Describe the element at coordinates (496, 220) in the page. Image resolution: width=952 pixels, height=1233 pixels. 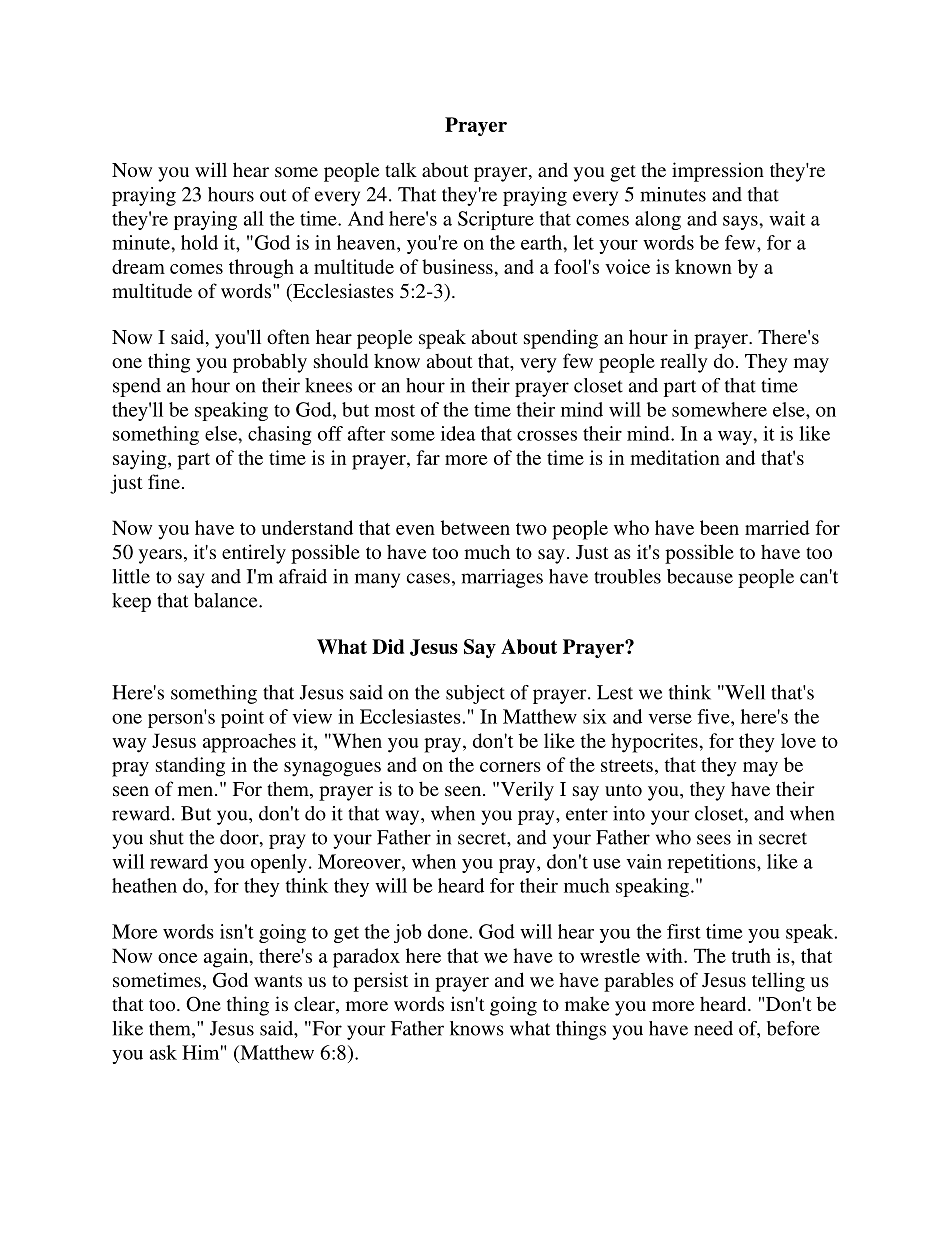
I see `Scripture` at that location.
